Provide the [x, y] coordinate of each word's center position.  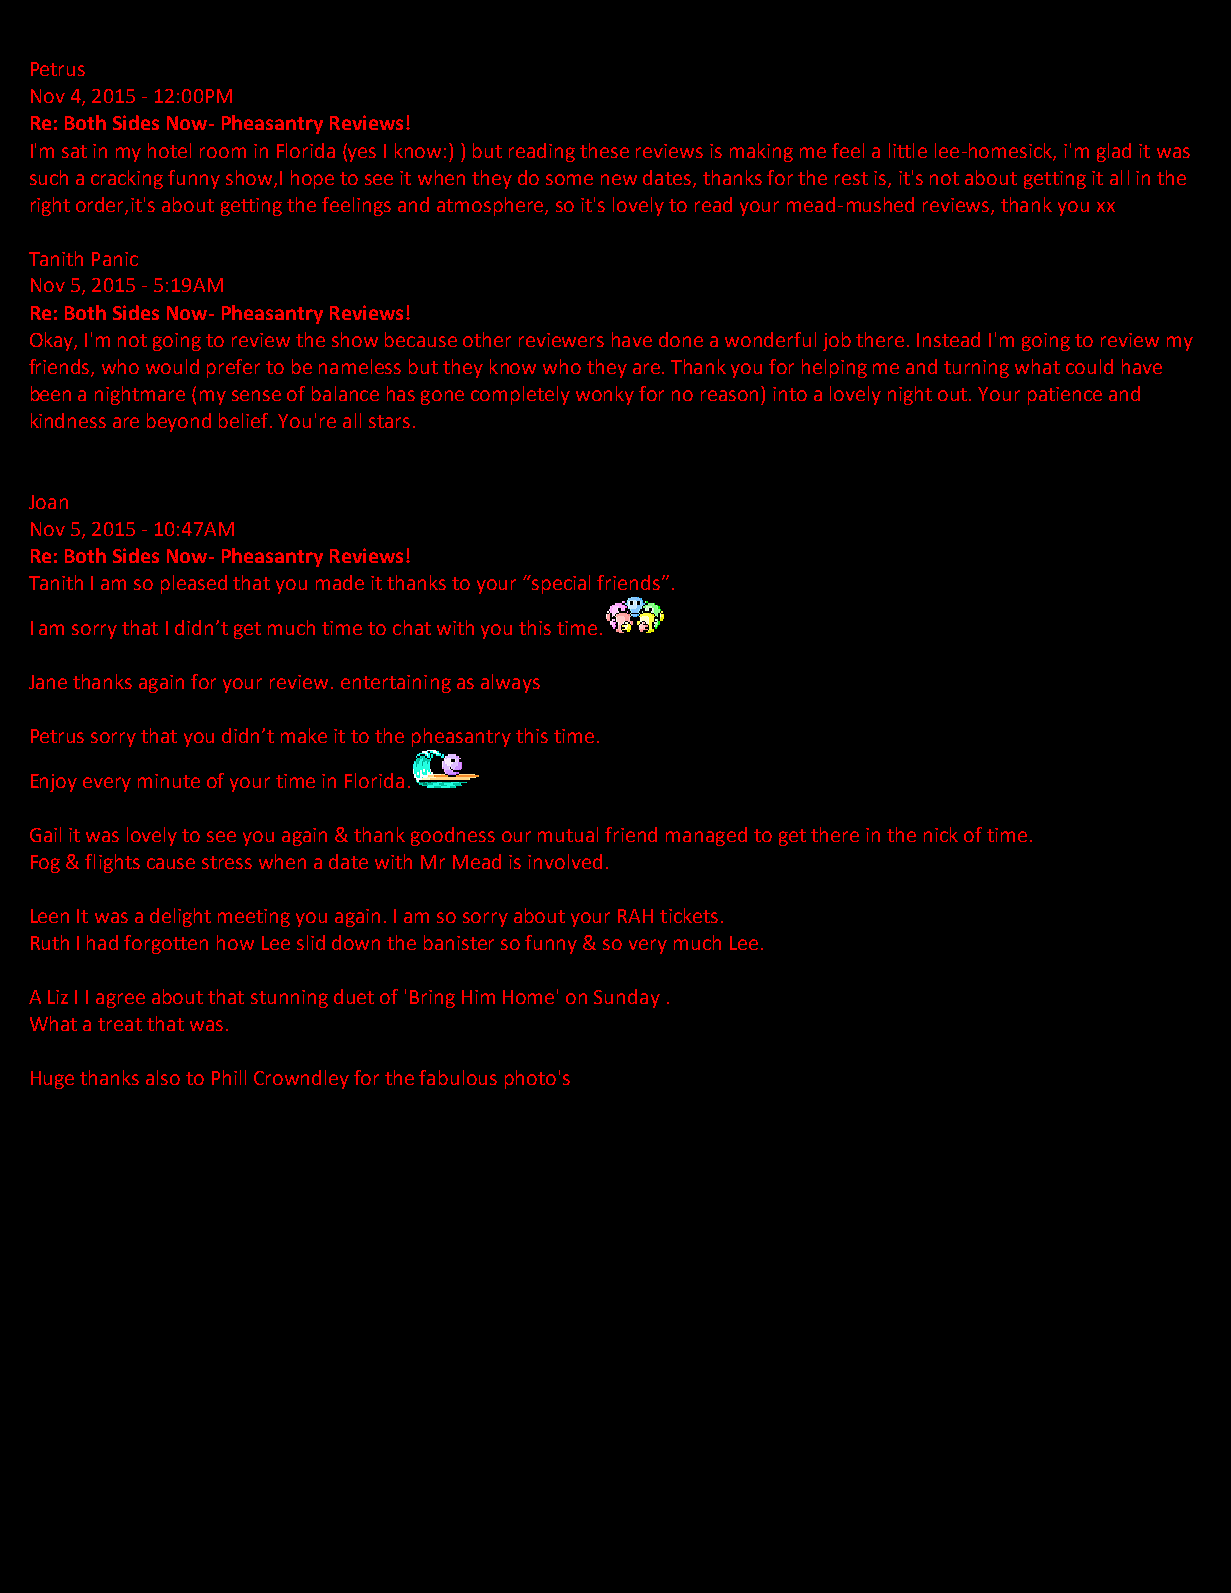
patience [1065, 396]
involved [565, 861]
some [569, 179]
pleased [194, 584]
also [163, 1077]
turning [976, 369]
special [560, 584]
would [172, 366]
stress [227, 862]
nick [941, 834]
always [510, 683]
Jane [48, 682]
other [487, 339]
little [908, 150]
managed [706, 836]
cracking [127, 179]
